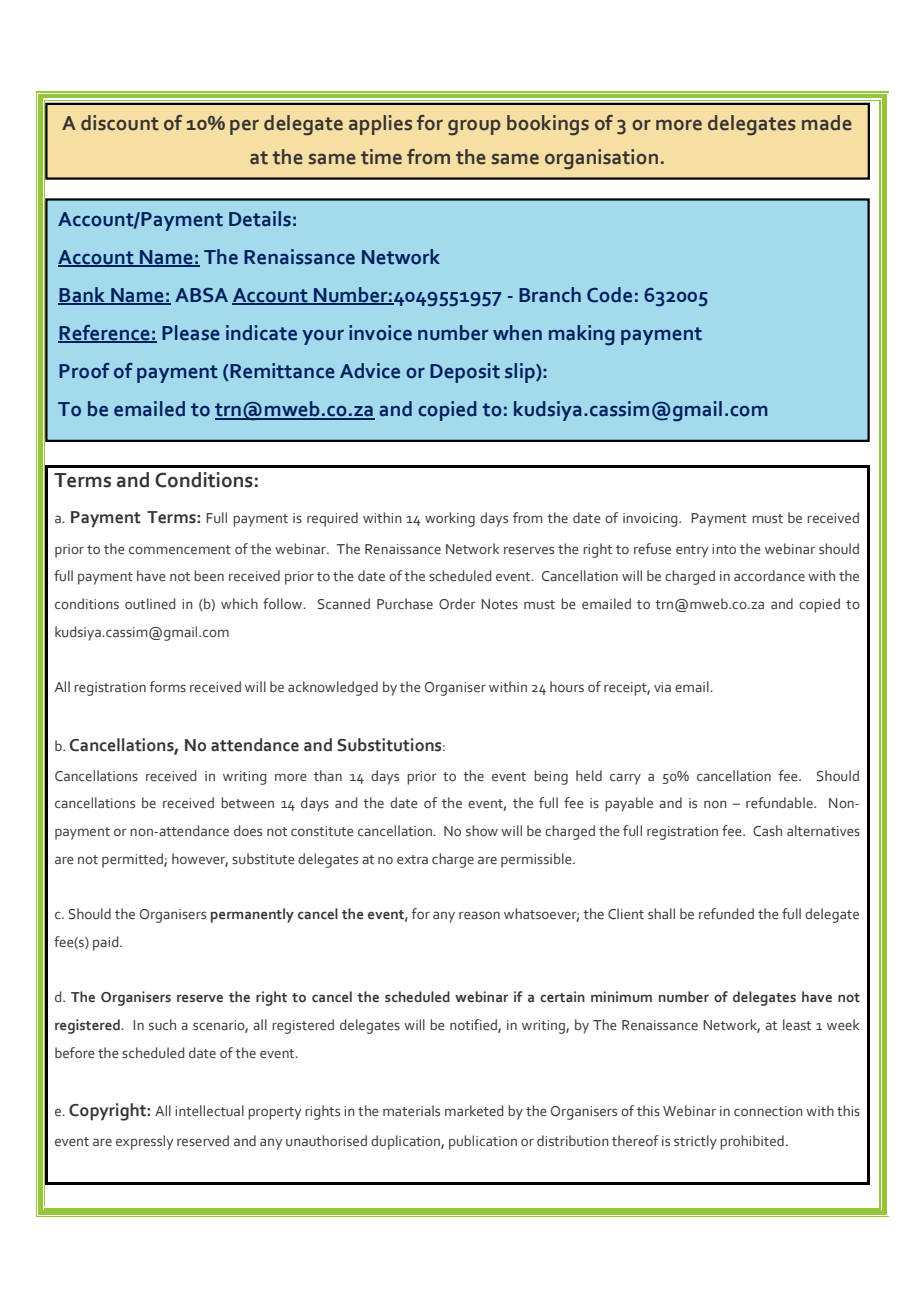  I want to click on marketed, so click(474, 1111).
